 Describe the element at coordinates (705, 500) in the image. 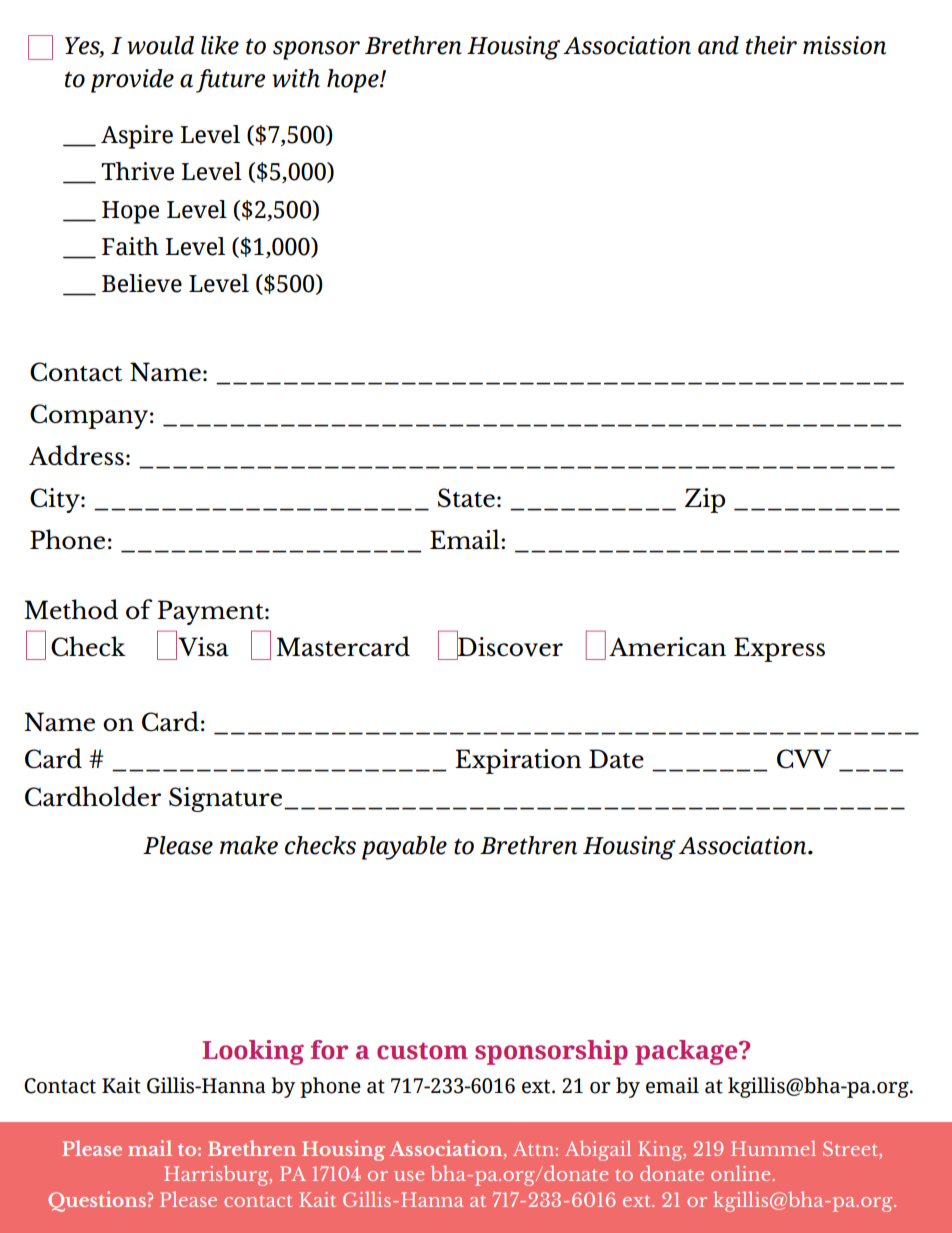

I see `Zip` at that location.
